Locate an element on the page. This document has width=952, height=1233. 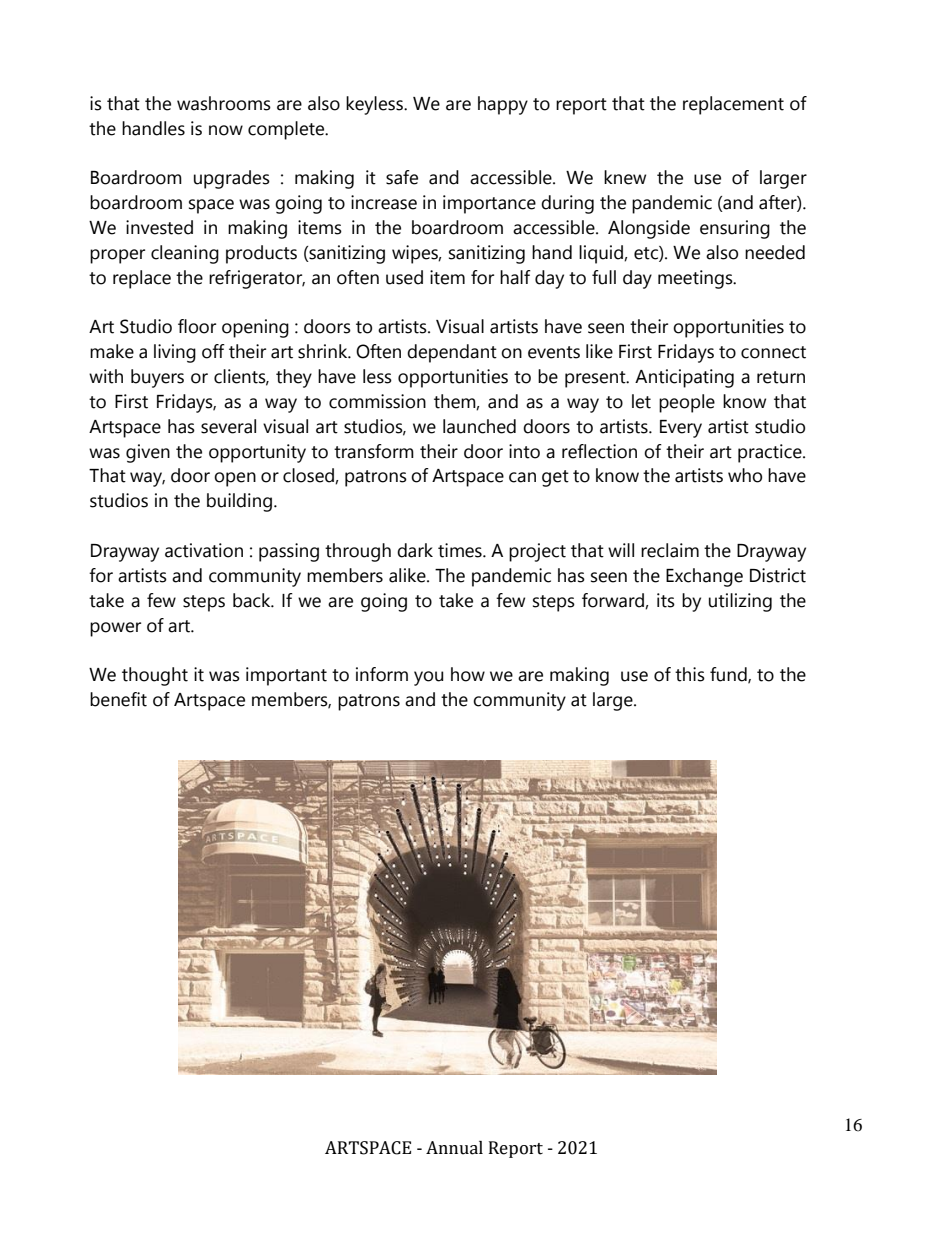
washrooms is located at coordinates (224, 103).
